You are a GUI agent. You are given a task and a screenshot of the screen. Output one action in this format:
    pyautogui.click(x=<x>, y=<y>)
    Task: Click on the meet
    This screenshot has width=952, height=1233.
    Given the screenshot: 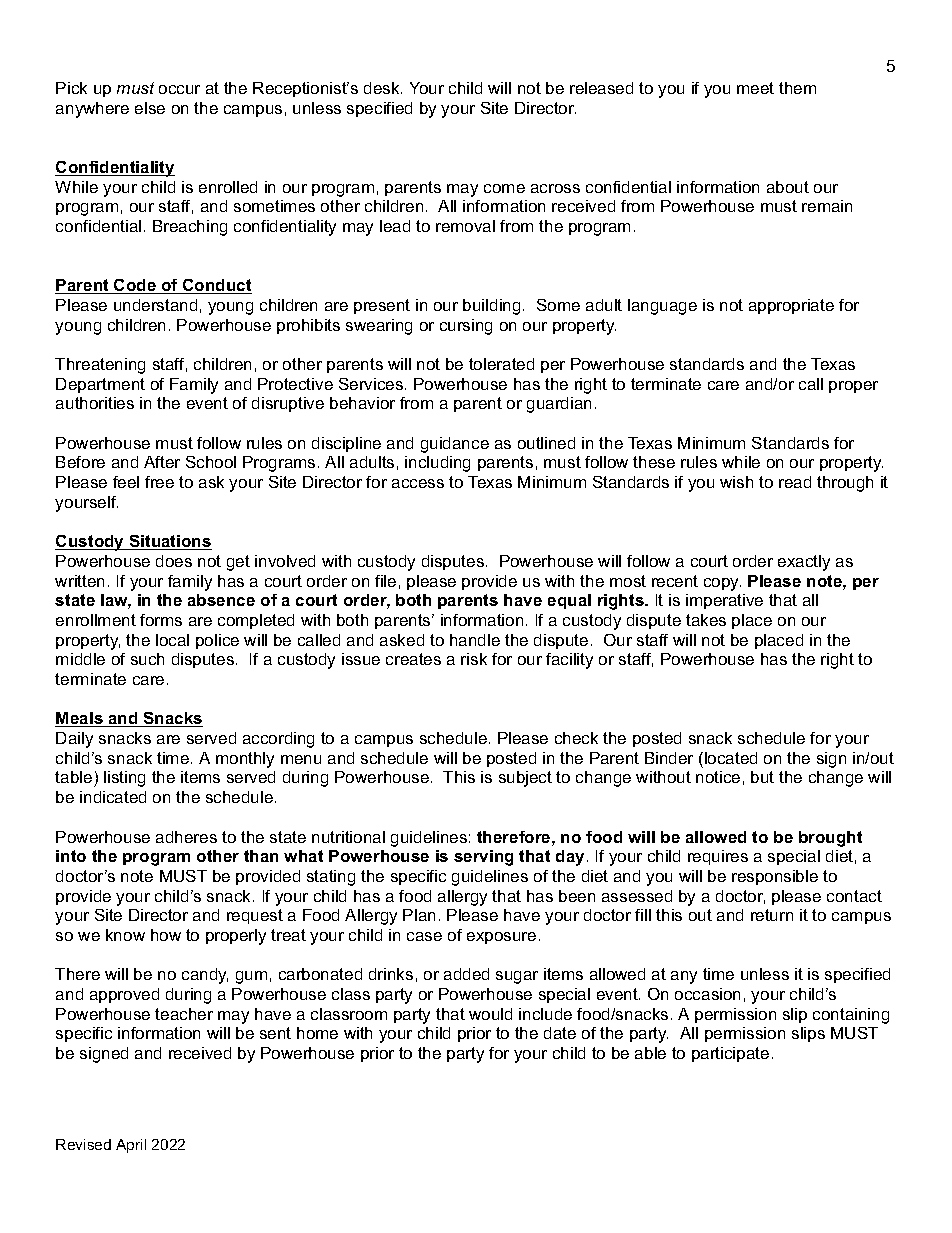 What is the action you would take?
    pyautogui.click(x=755, y=88)
